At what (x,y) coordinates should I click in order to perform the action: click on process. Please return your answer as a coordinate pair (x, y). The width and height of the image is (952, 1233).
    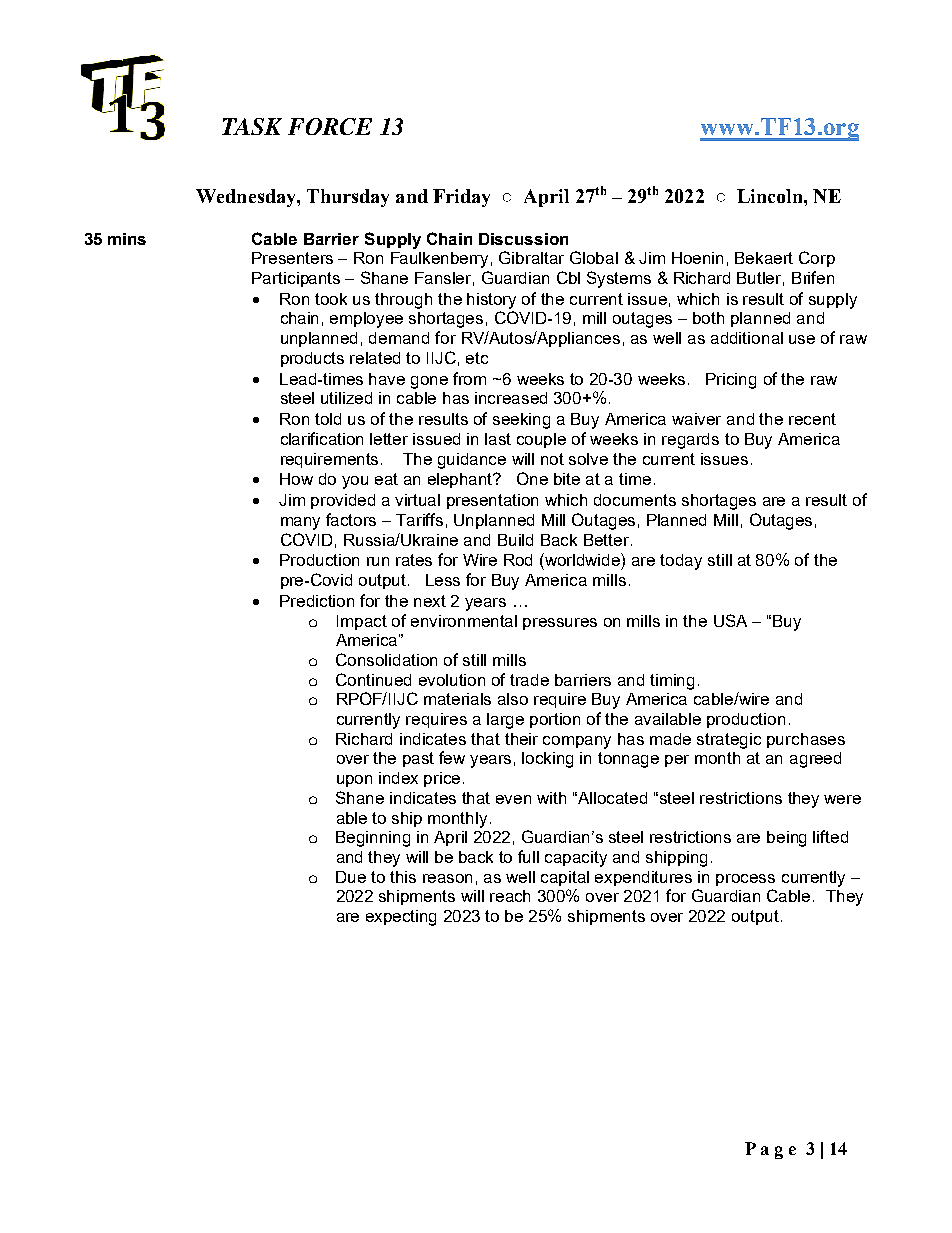
    Looking at the image, I should click on (745, 880).
